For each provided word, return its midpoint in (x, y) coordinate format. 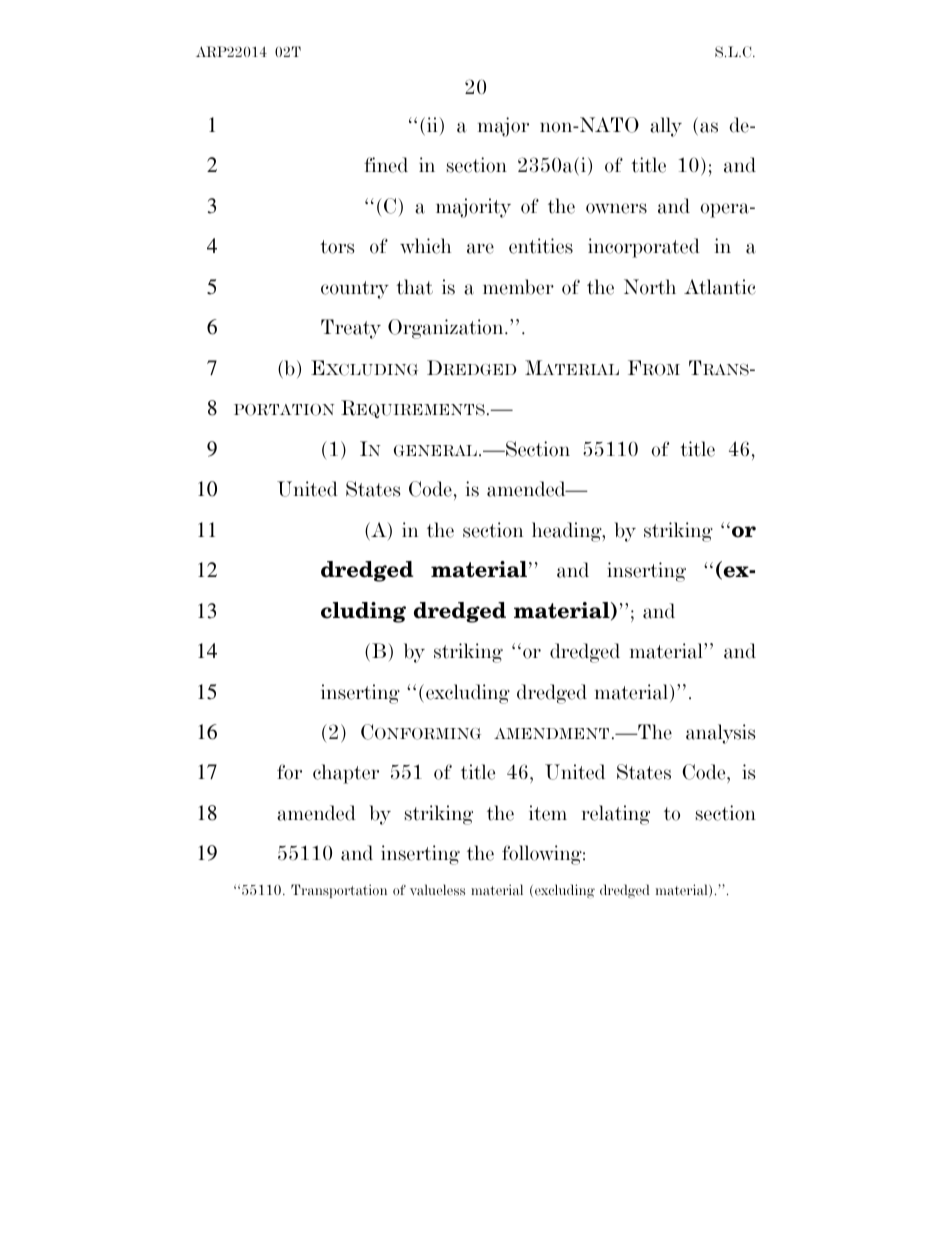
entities (541, 246)
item (548, 813)
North (650, 287)
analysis (720, 734)
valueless (437, 890)
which (425, 246)
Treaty (351, 329)
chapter (346, 774)
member (518, 287)
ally (666, 127)
